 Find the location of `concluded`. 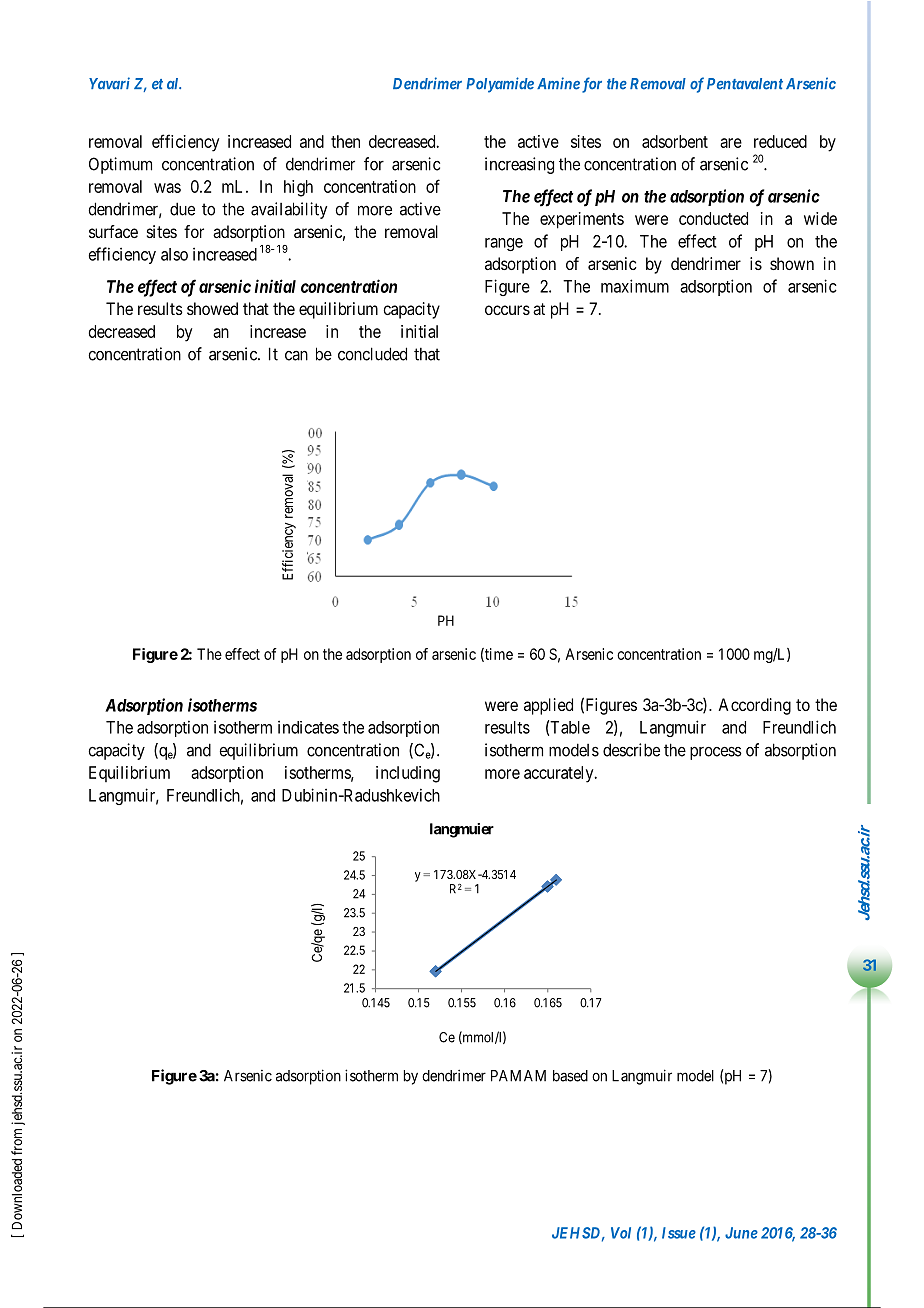

concluded is located at coordinates (372, 354).
